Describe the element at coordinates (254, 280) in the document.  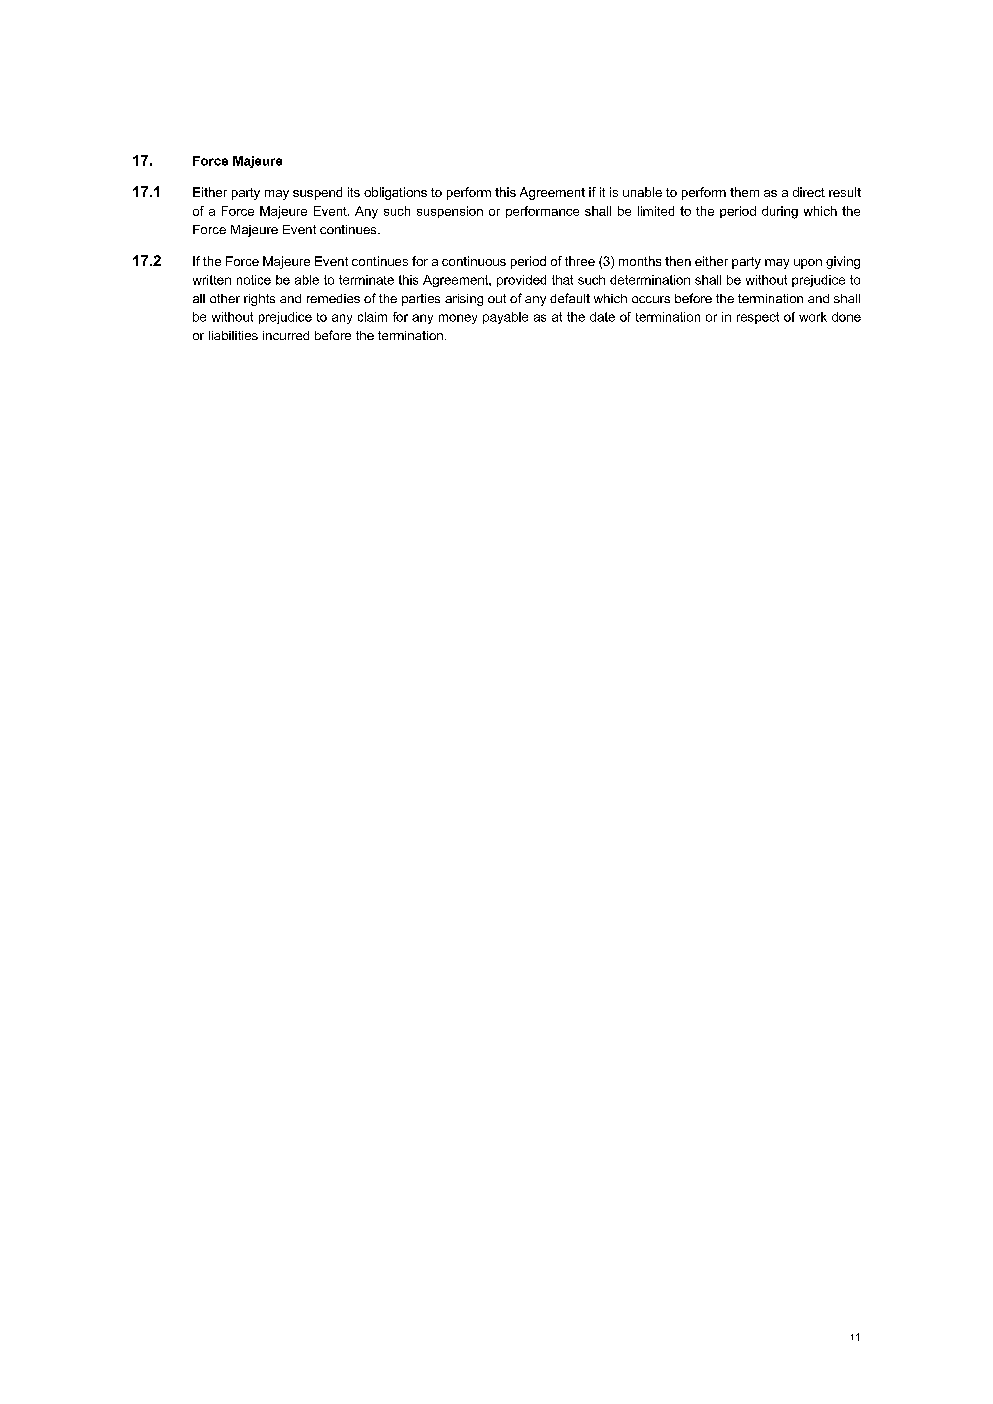
I see `notice` at that location.
